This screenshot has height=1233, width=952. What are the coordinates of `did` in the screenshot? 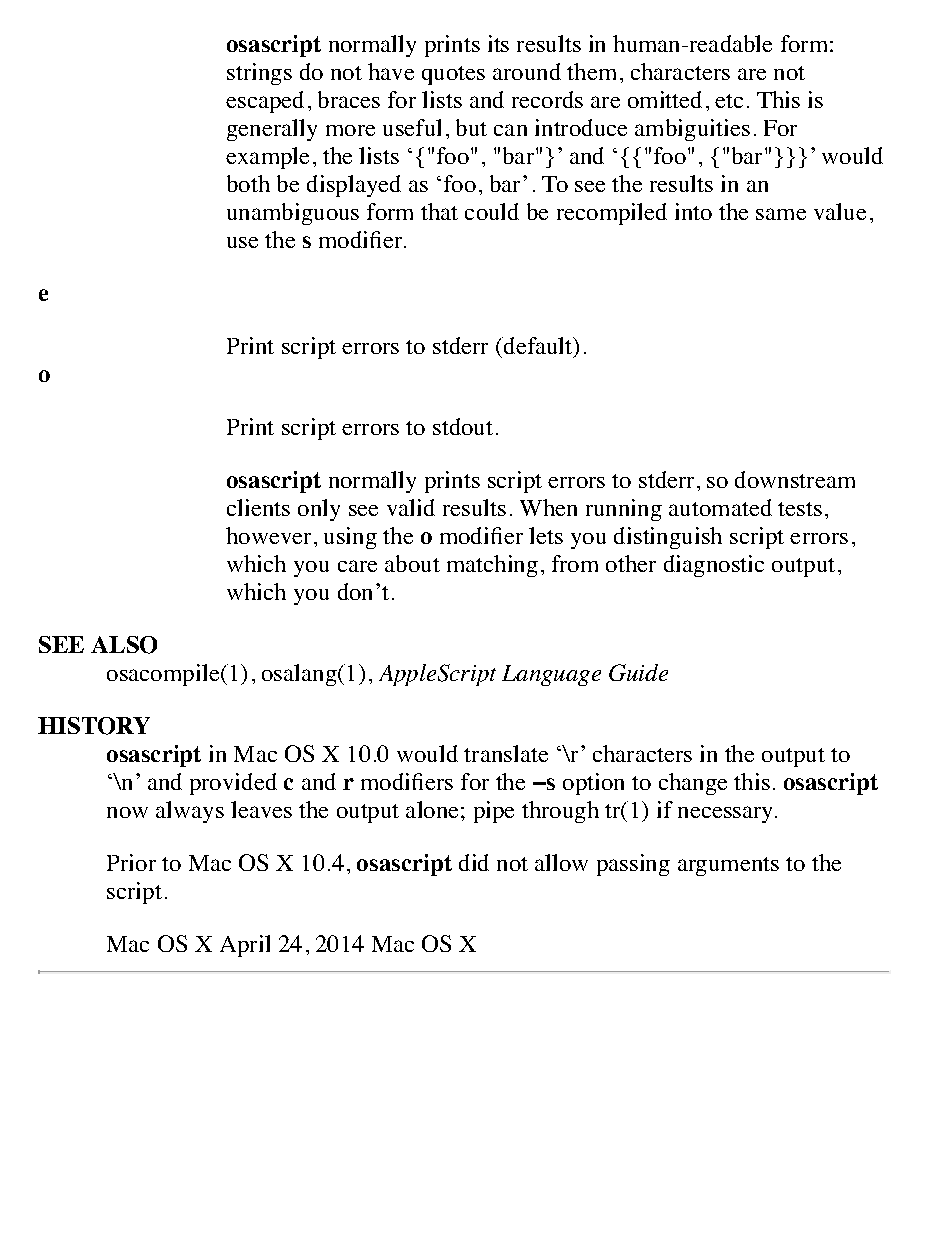 It's located at (474, 862).
